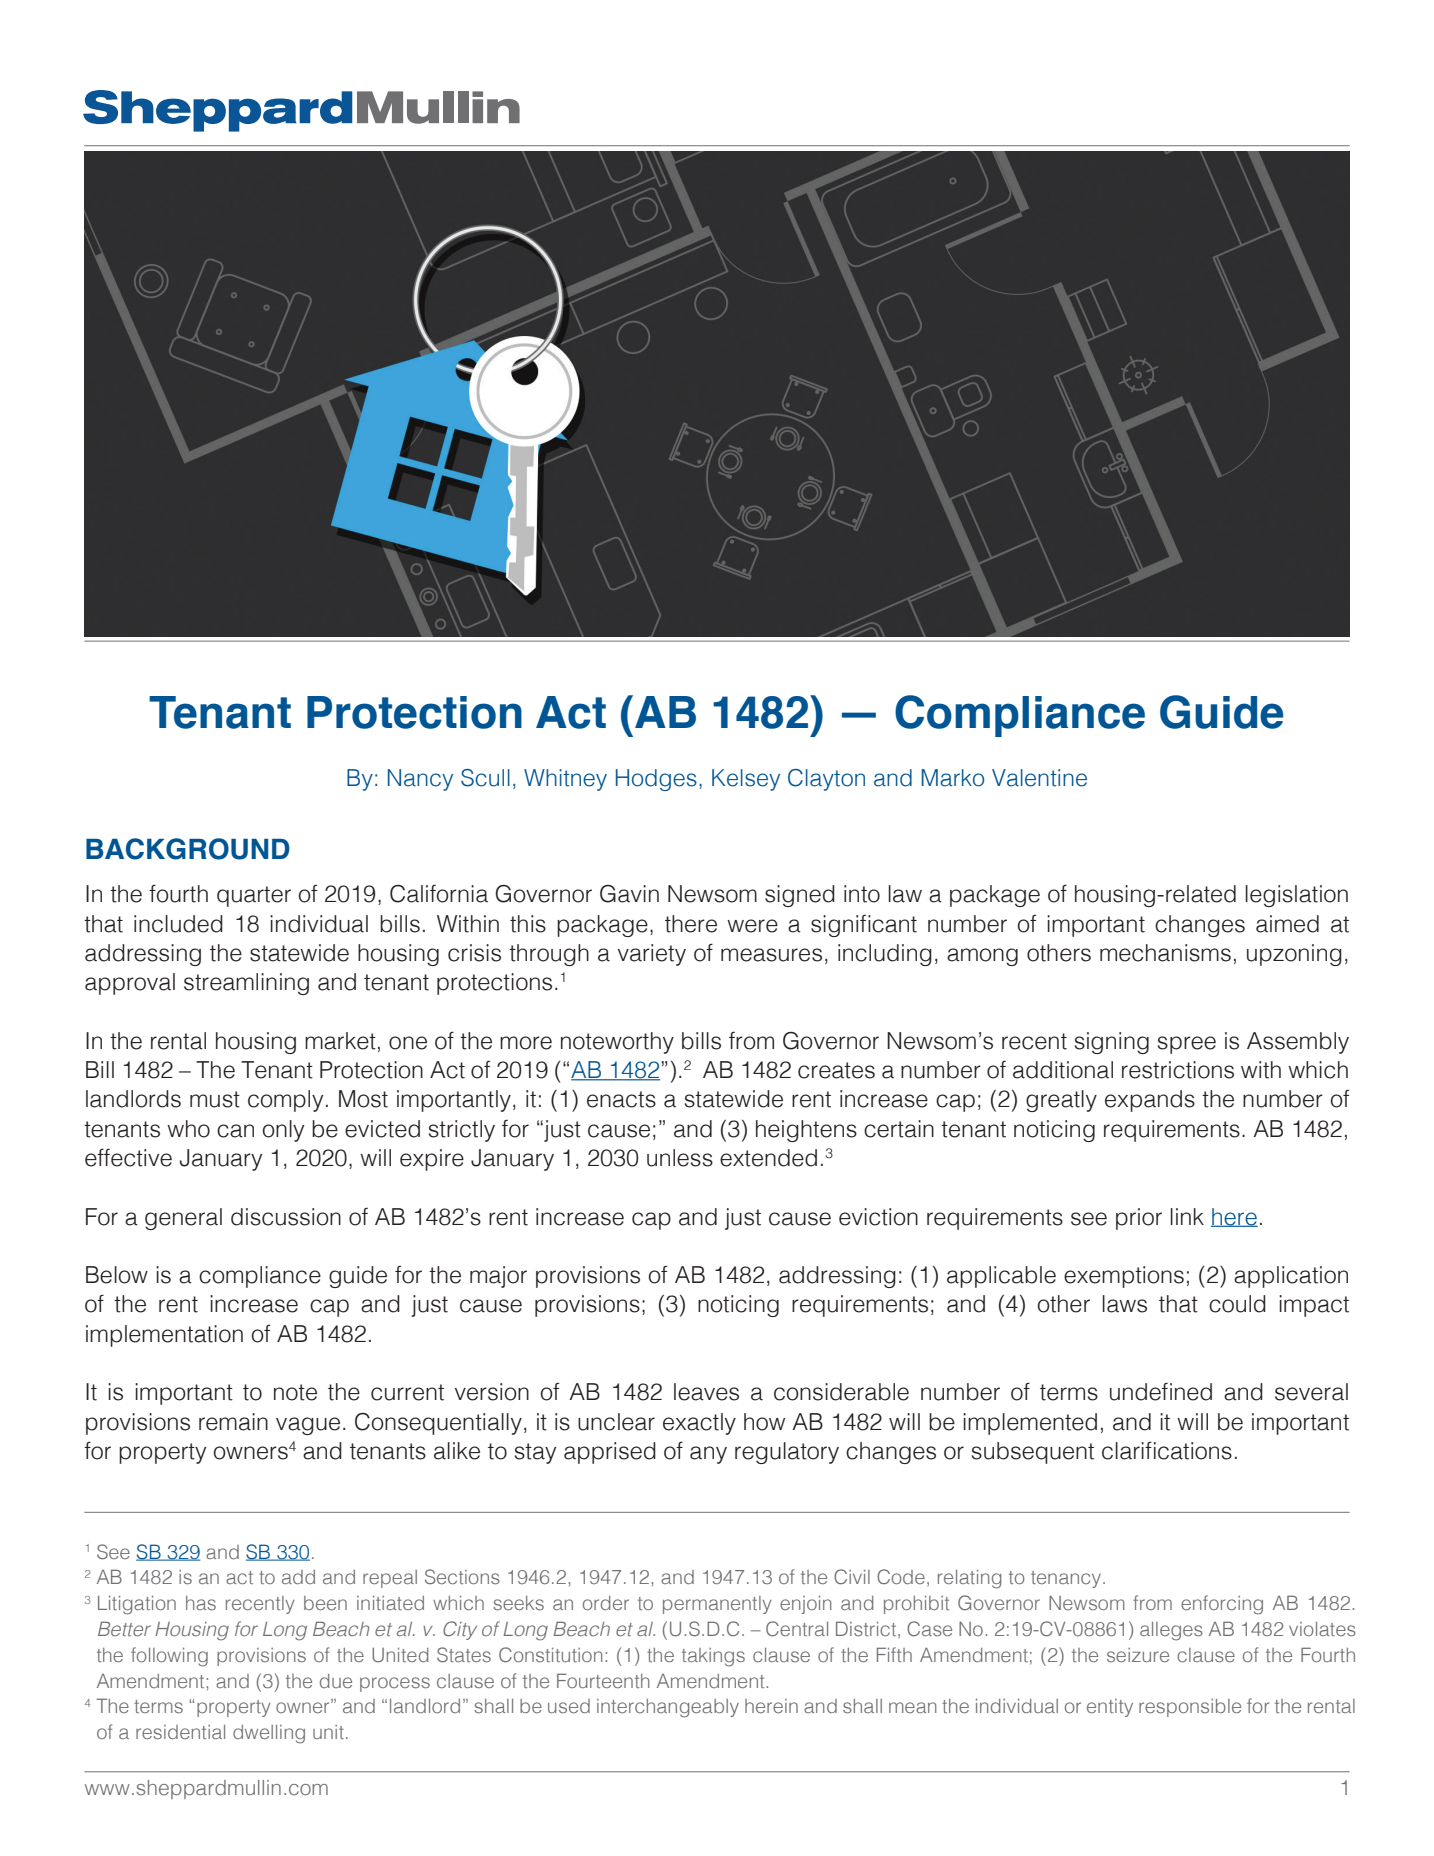  Describe the element at coordinates (269, 1734) in the image. I see `dwelling` at that location.
